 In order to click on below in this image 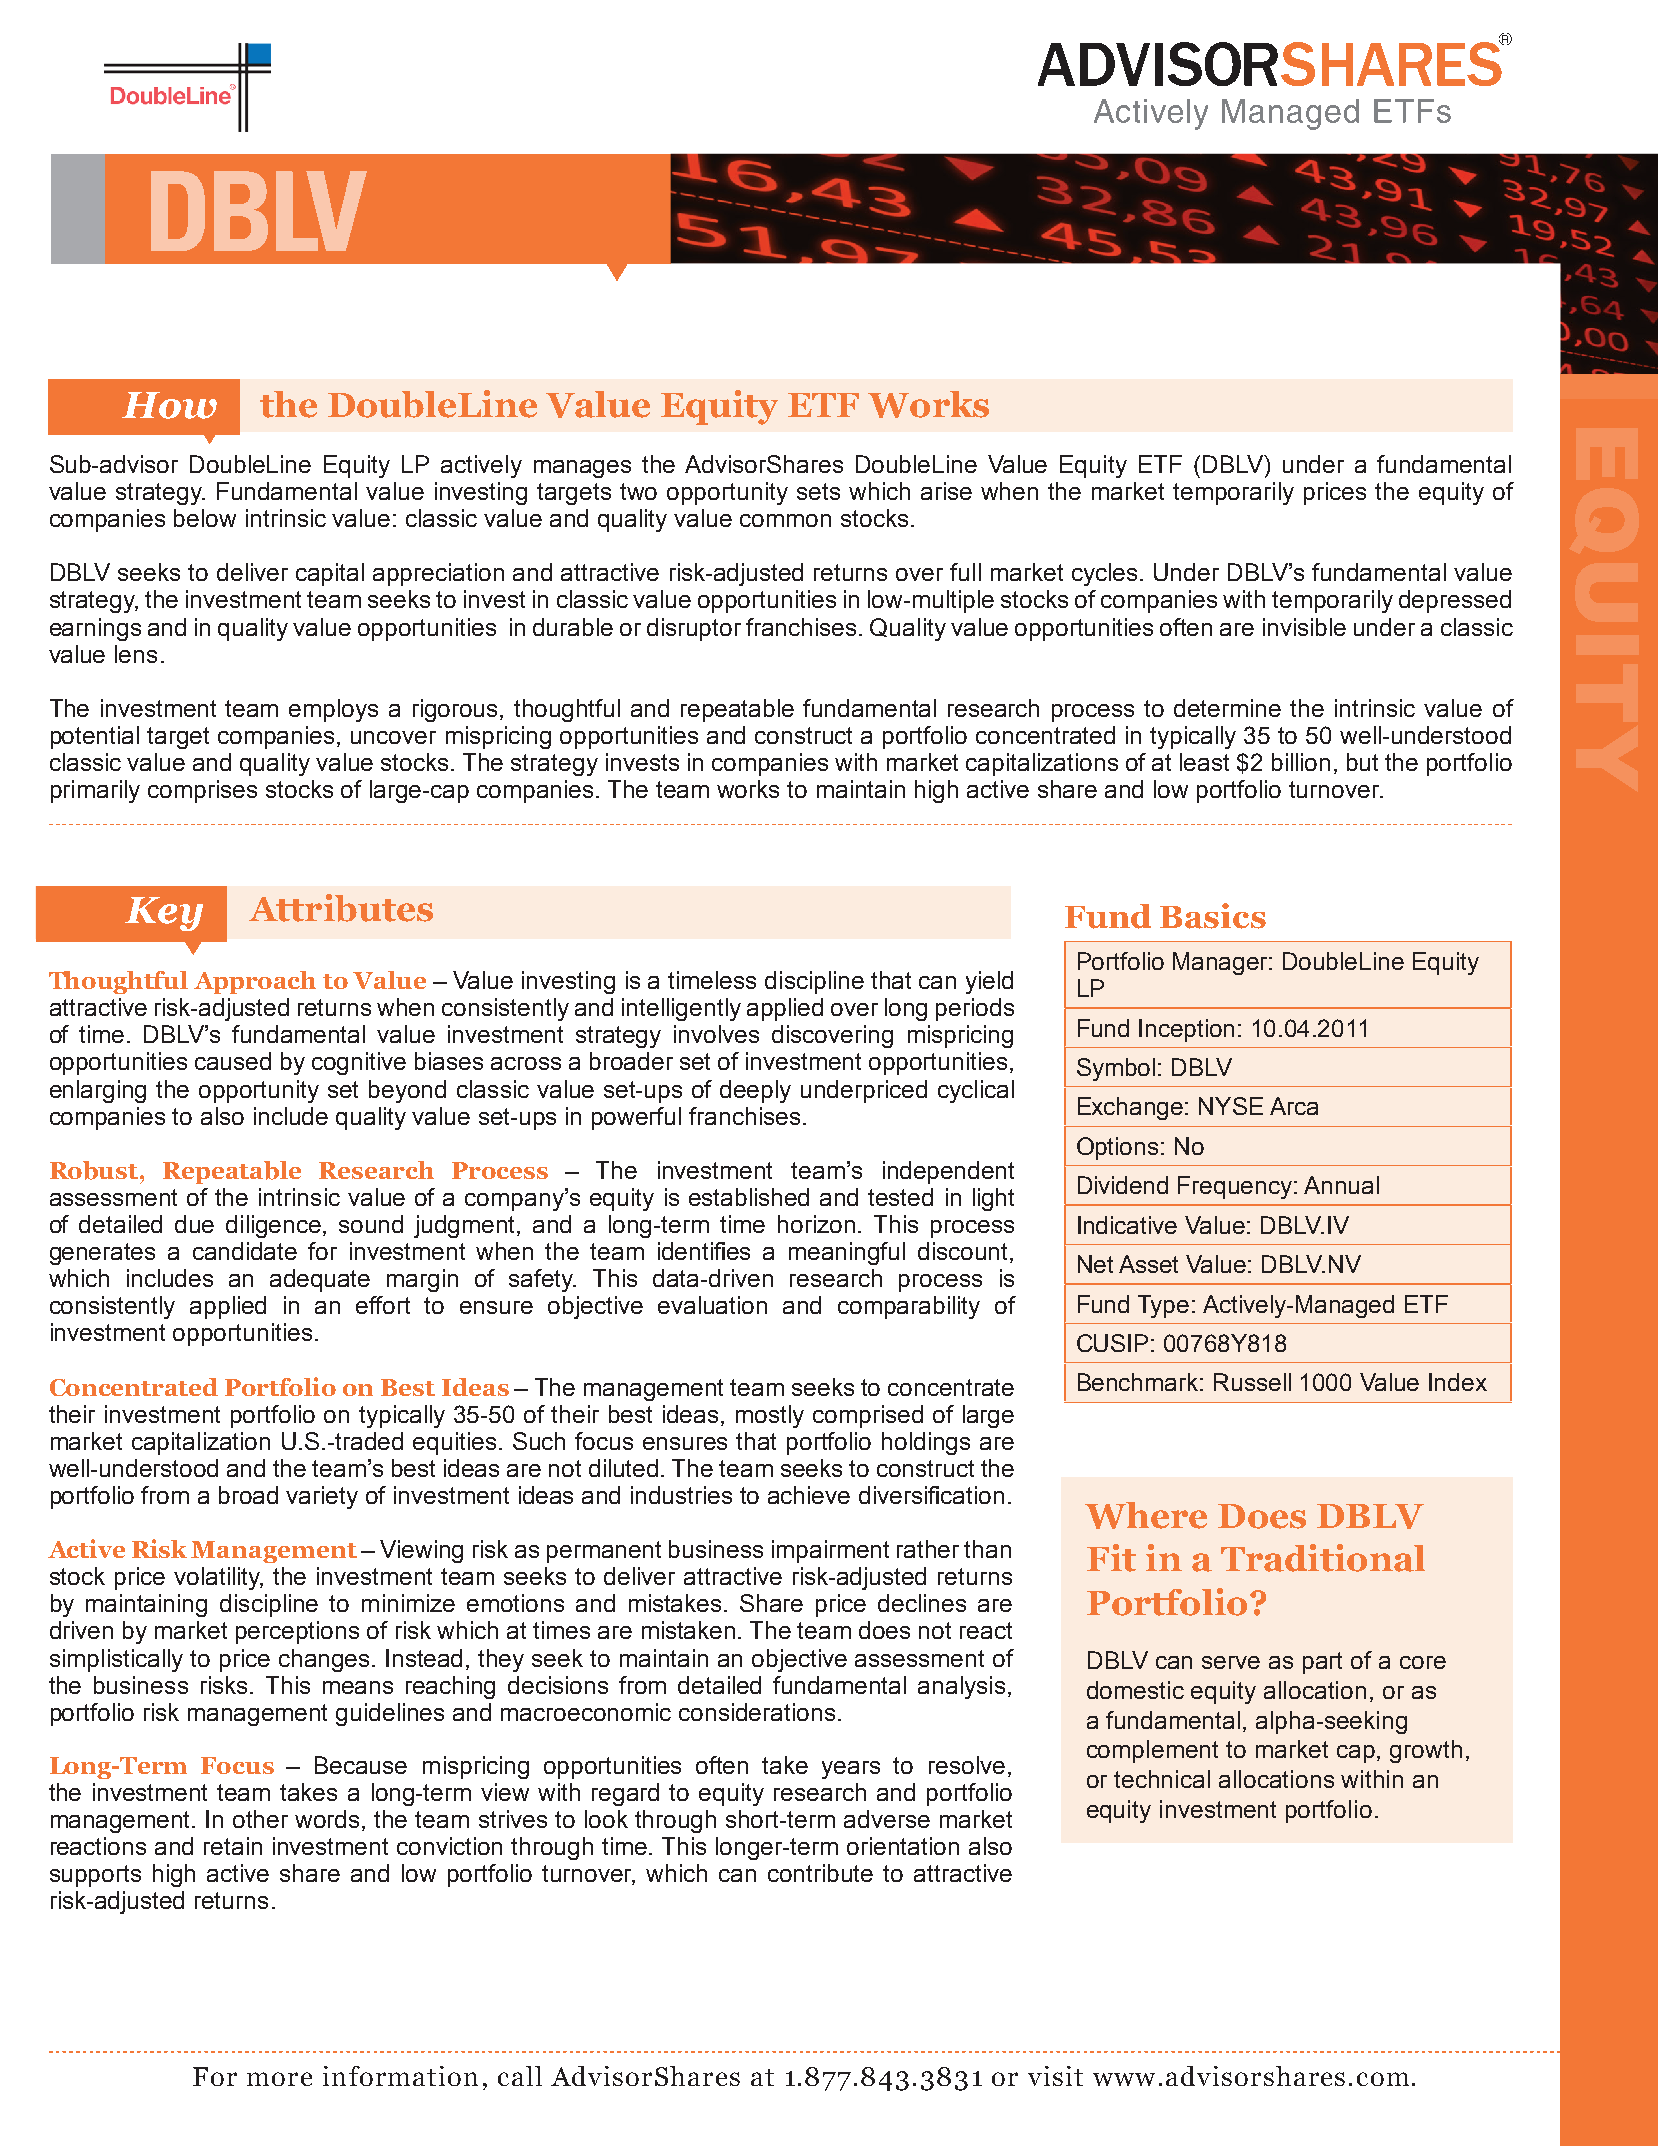, I will do `click(205, 518)`.
